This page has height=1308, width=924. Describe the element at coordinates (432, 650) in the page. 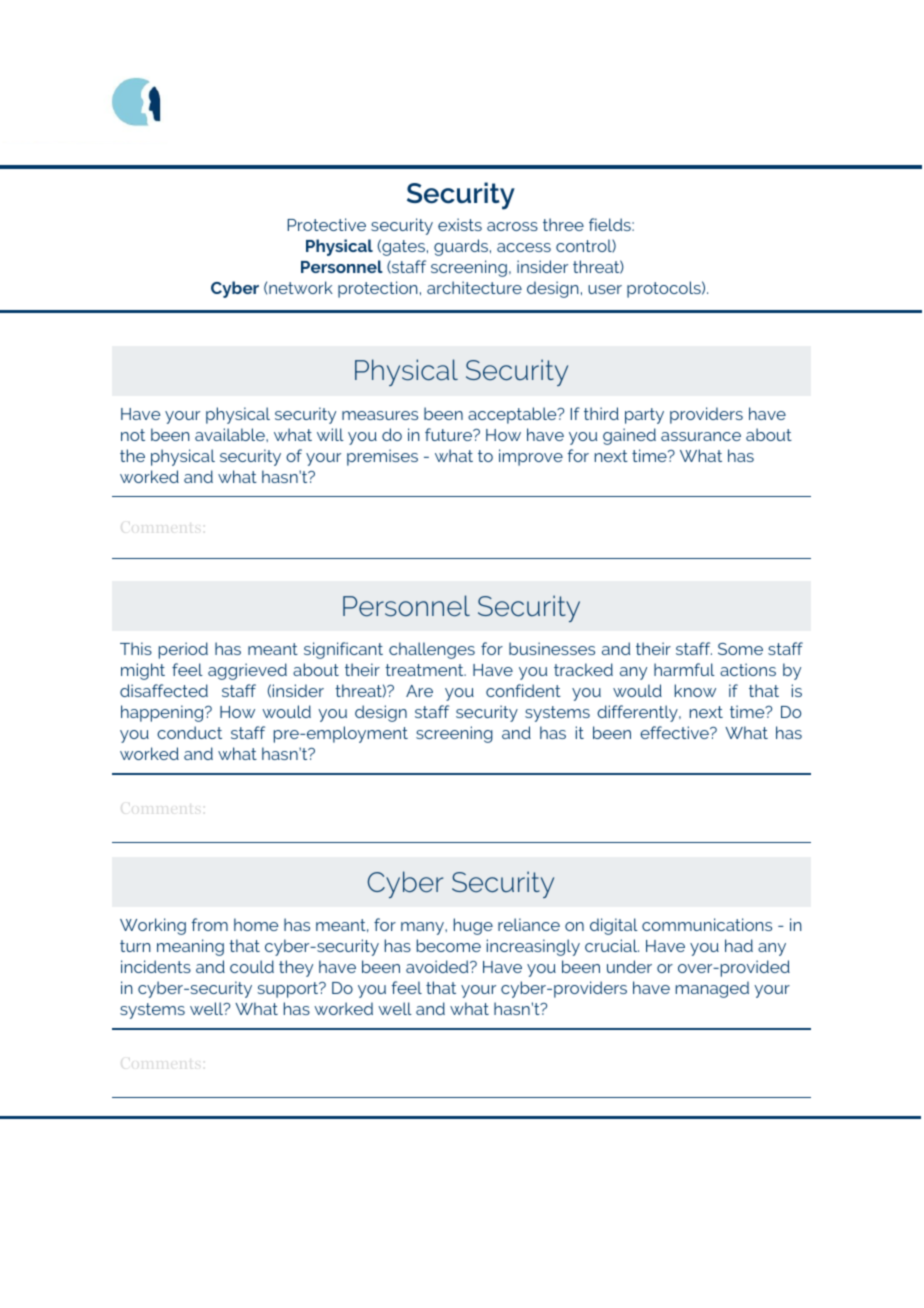

I see `challenges` at that location.
